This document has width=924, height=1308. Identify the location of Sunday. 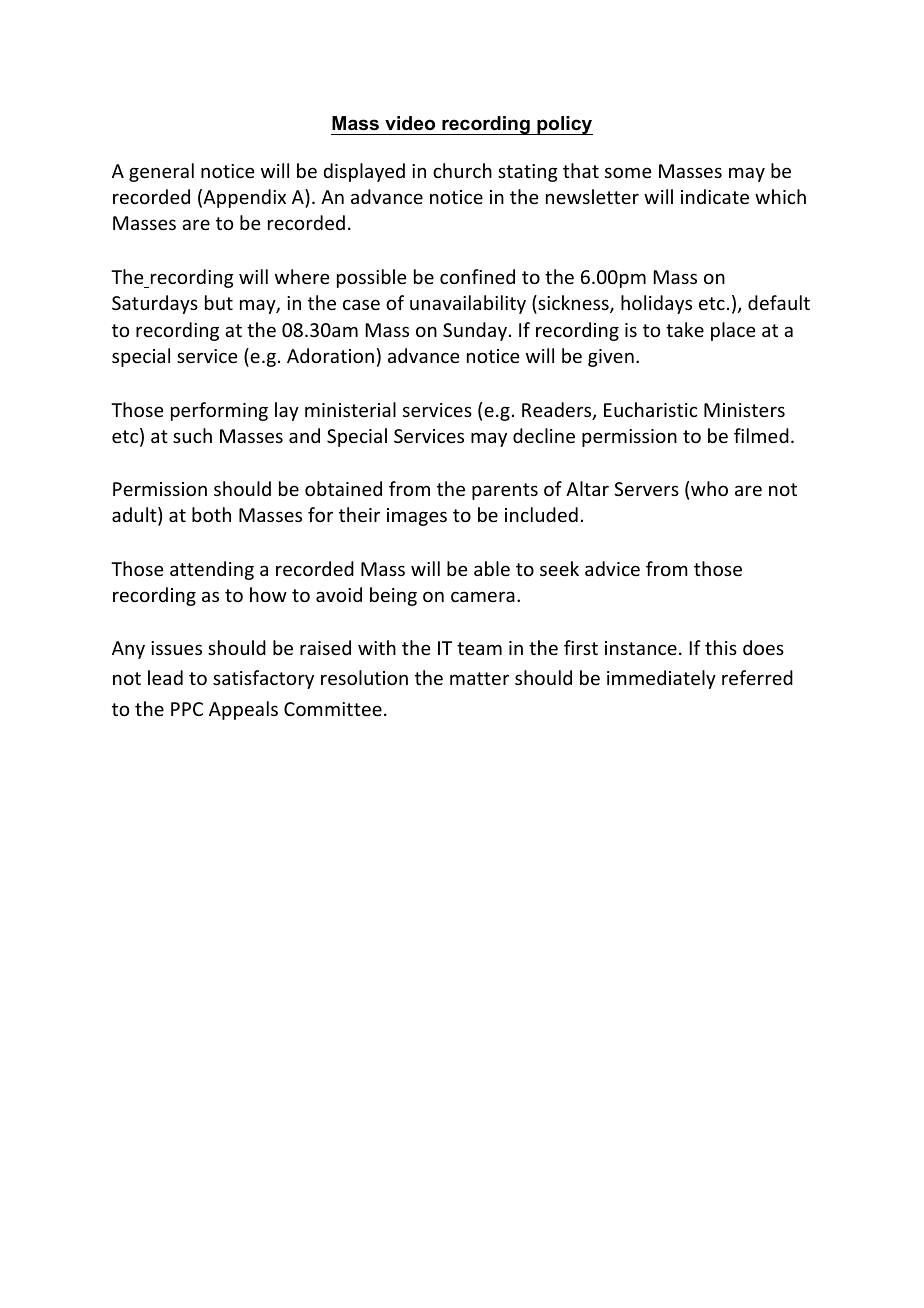
(475, 331).
